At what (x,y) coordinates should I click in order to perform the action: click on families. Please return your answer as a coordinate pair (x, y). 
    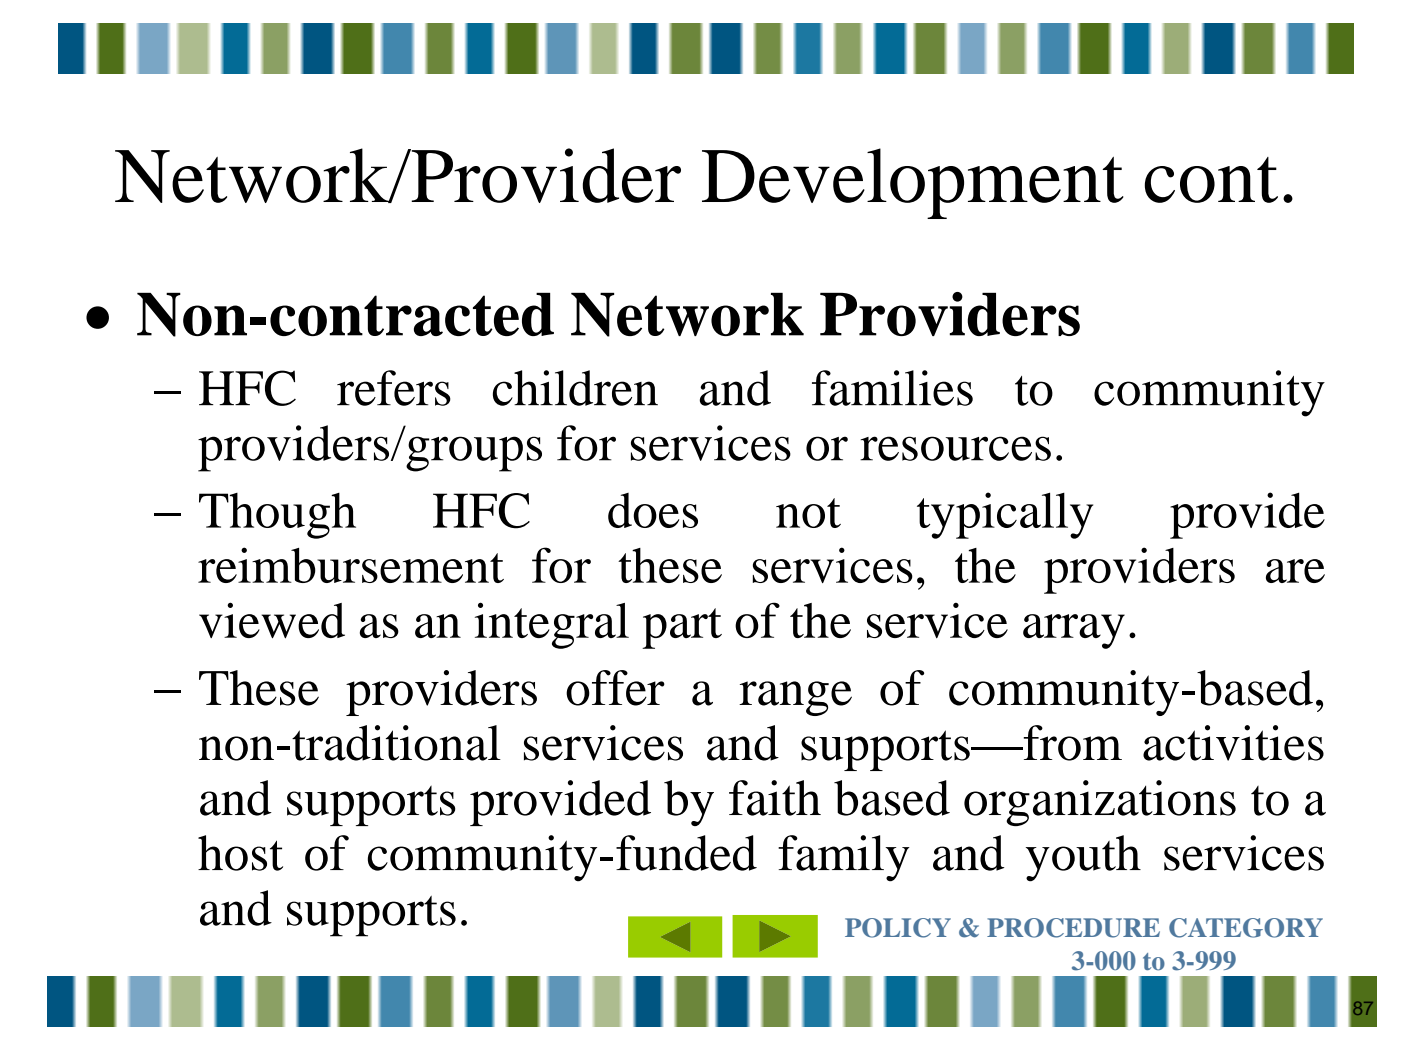
    Looking at the image, I should click on (892, 388).
